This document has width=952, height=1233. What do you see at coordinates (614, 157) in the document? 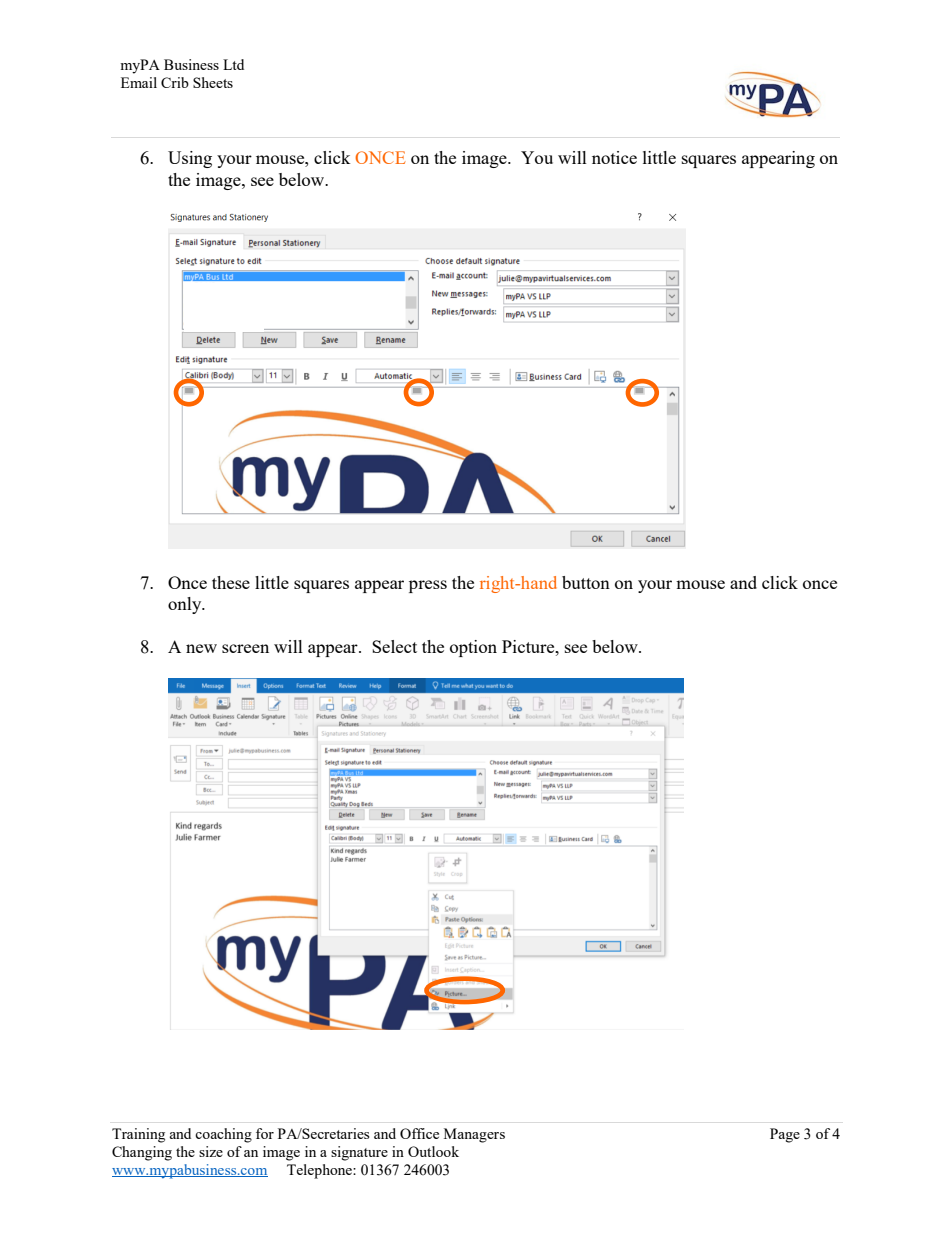
I see `notice` at bounding box center [614, 157].
